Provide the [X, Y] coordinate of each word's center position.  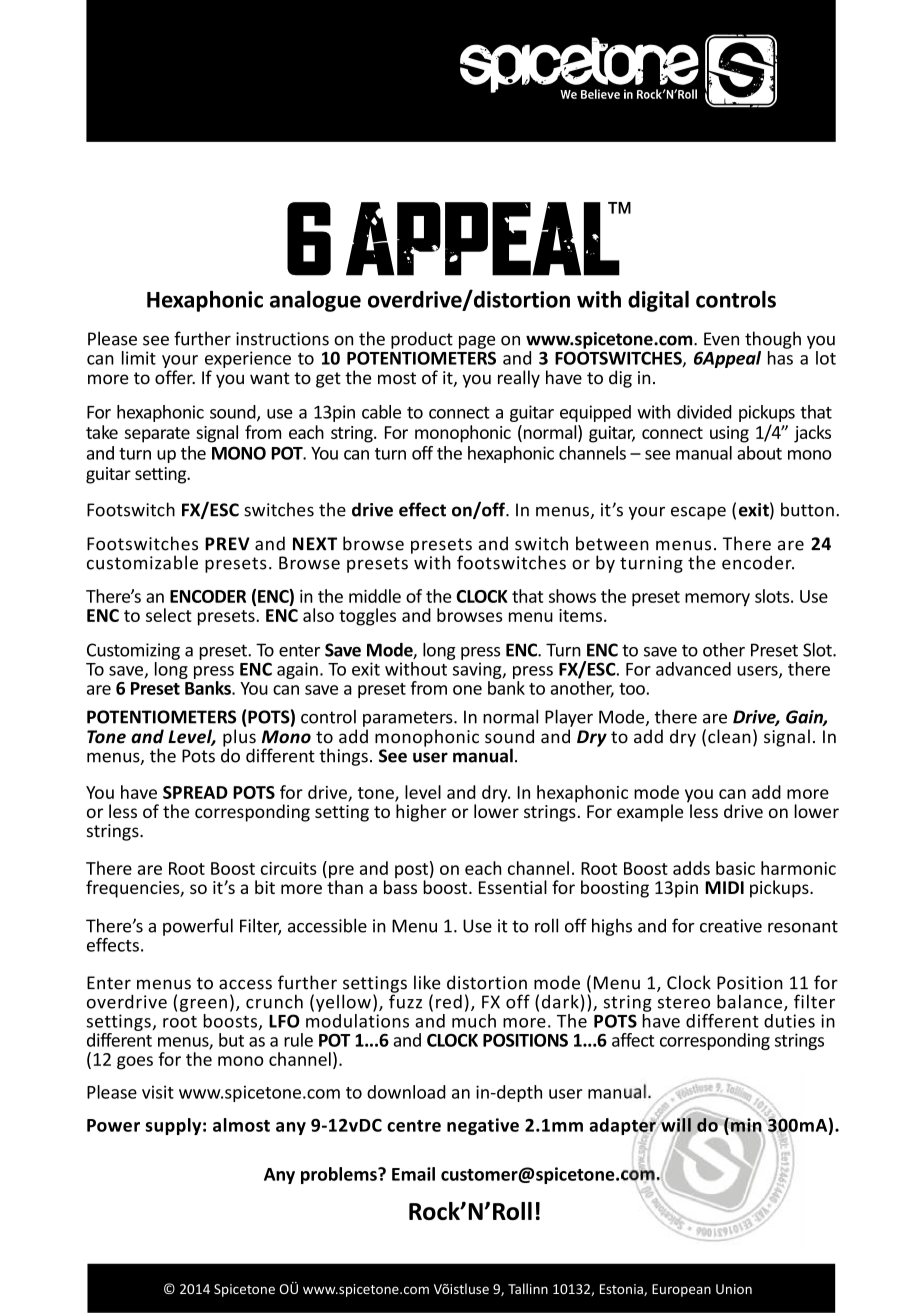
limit [139, 358]
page [477, 342]
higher [421, 813]
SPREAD [195, 792]
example [650, 813]
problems [340, 1175]
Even [721, 339]
